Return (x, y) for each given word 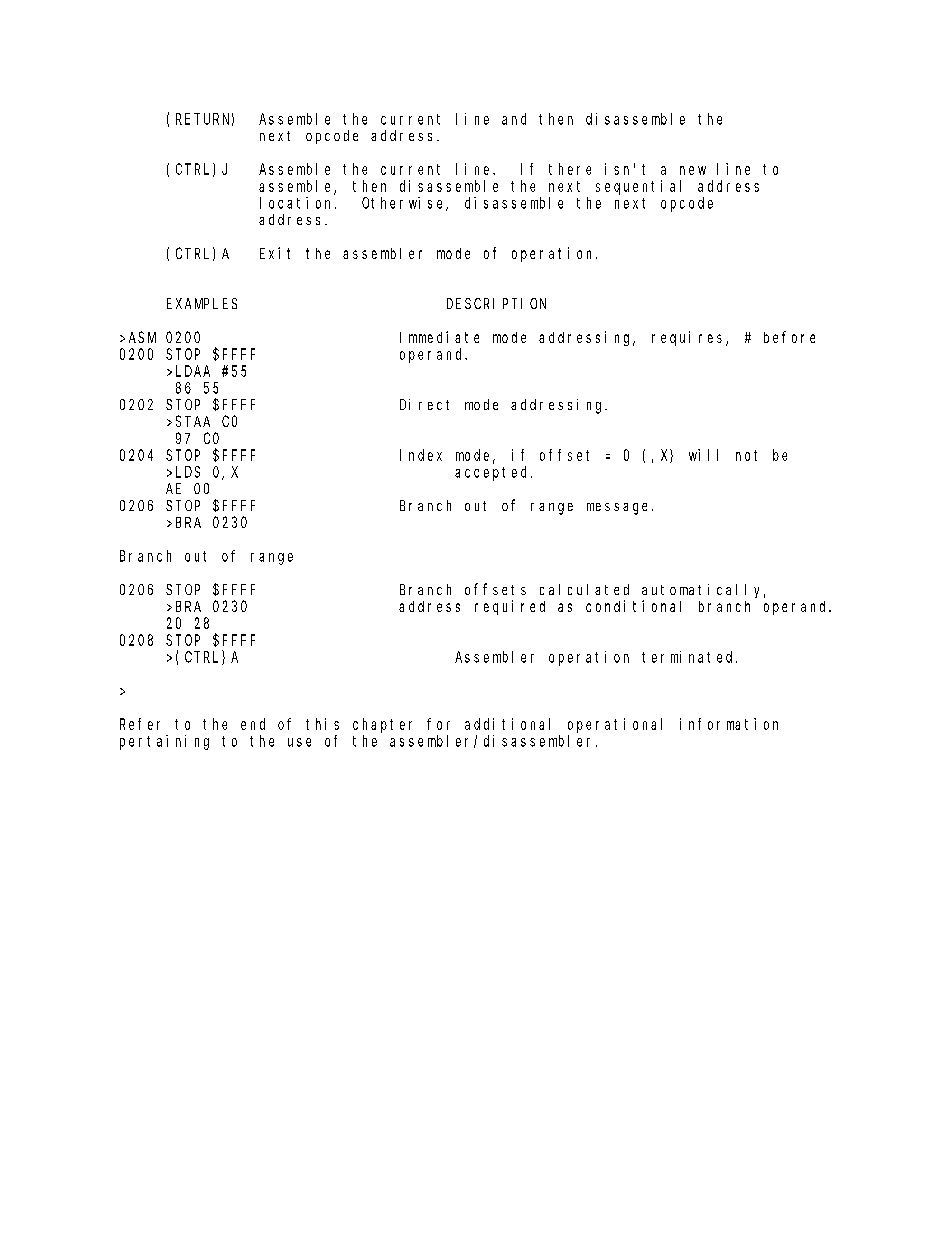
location (298, 203)
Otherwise (404, 204)
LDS (188, 472)
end (253, 724)
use (299, 742)
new (693, 170)
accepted (493, 473)
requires (689, 338)
